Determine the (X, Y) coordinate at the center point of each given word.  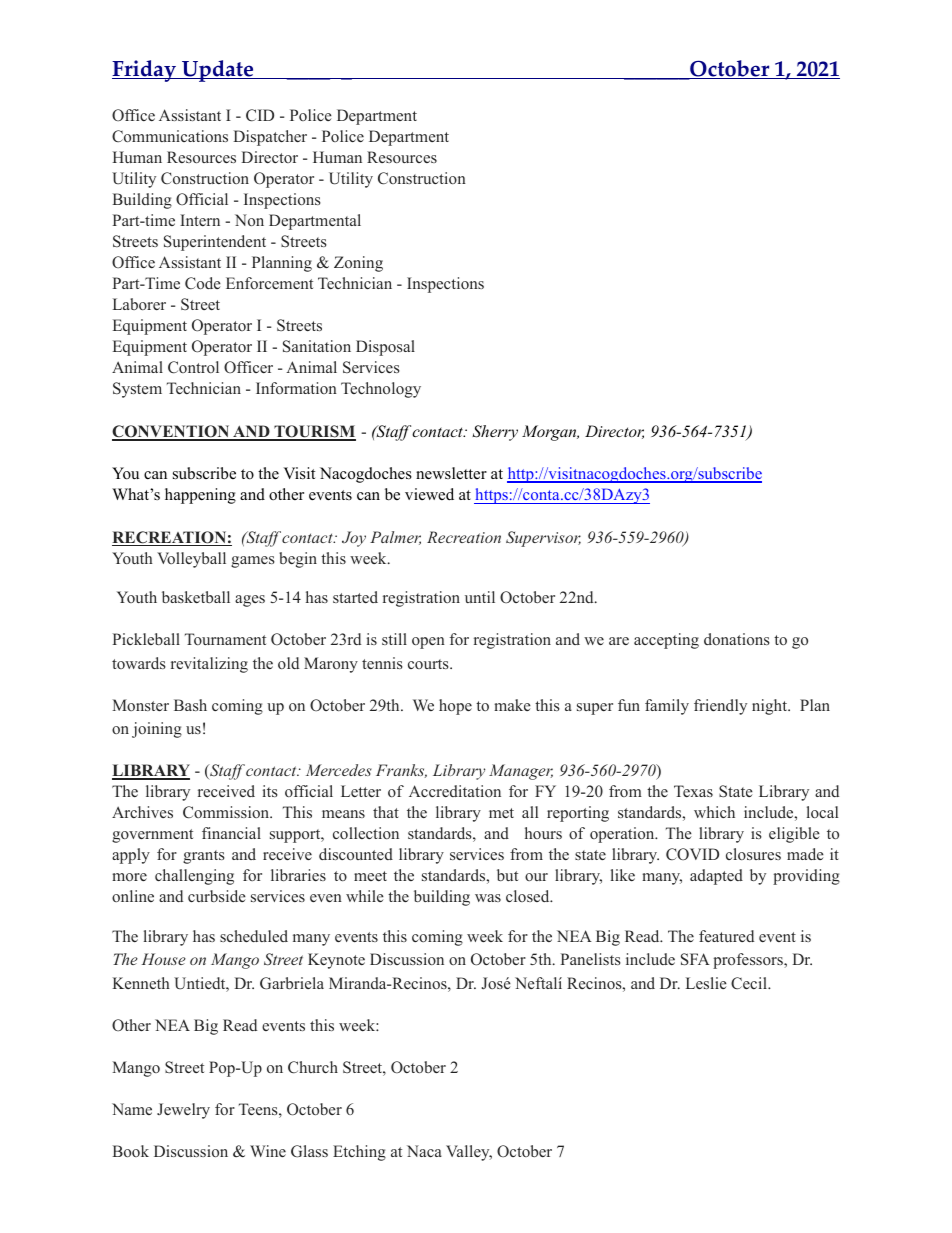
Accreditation (455, 791)
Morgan (550, 433)
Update (218, 71)
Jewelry (183, 1111)
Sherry (495, 433)
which (714, 812)
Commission (227, 812)
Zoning (358, 264)
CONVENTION (172, 433)
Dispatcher (270, 138)
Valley (469, 1153)
